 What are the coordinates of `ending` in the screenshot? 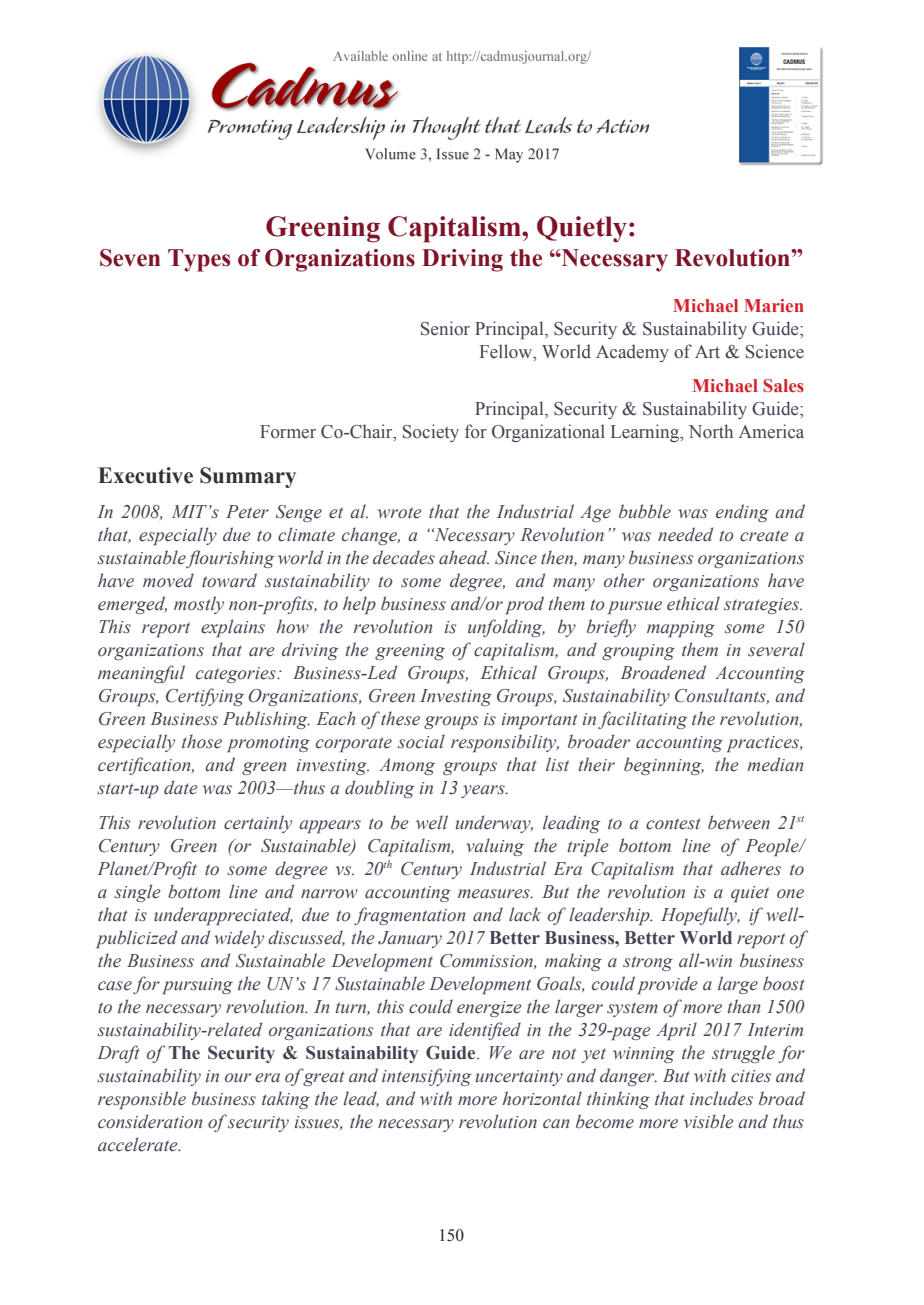 It's located at (742, 513).
